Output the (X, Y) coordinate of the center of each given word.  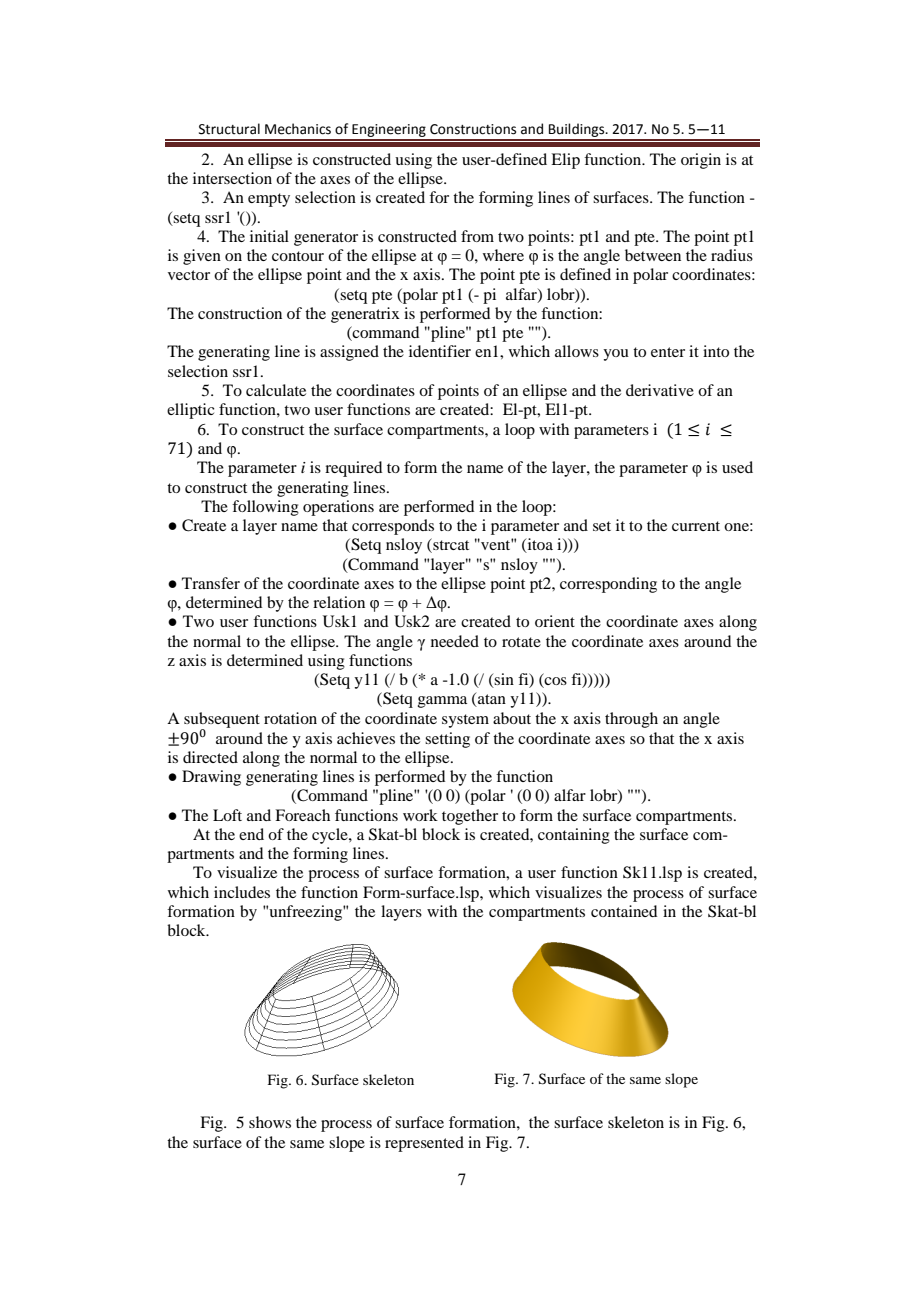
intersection (232, 178)
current (696, 526)
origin (701, 161)
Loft (227, 815)
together (470, 817)
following (265, 508)
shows (270, 1122)
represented (424, 1144)
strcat (450, 545)
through (631, 720)
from (477, 236)
